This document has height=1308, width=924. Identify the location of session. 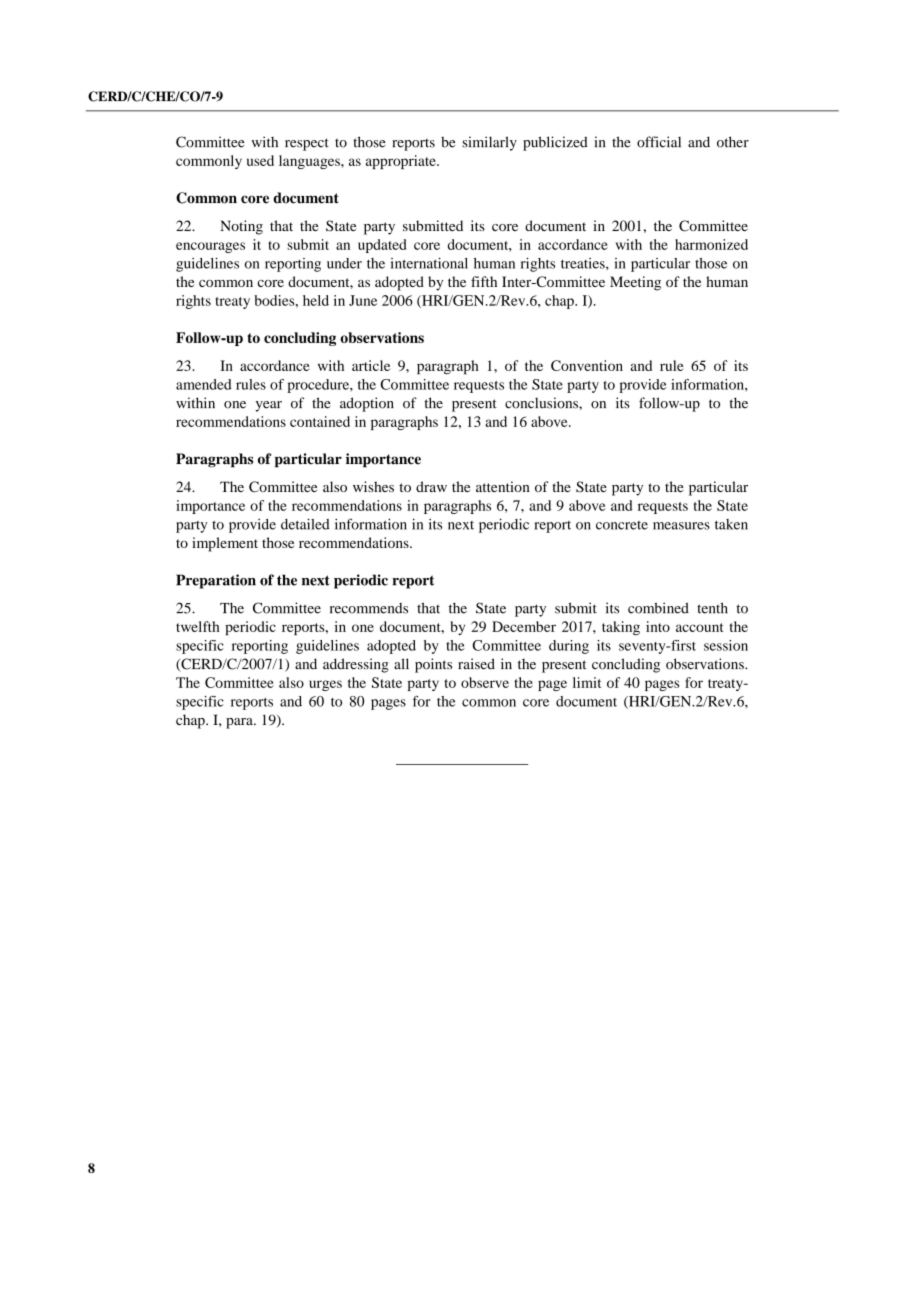
(726, 645).
